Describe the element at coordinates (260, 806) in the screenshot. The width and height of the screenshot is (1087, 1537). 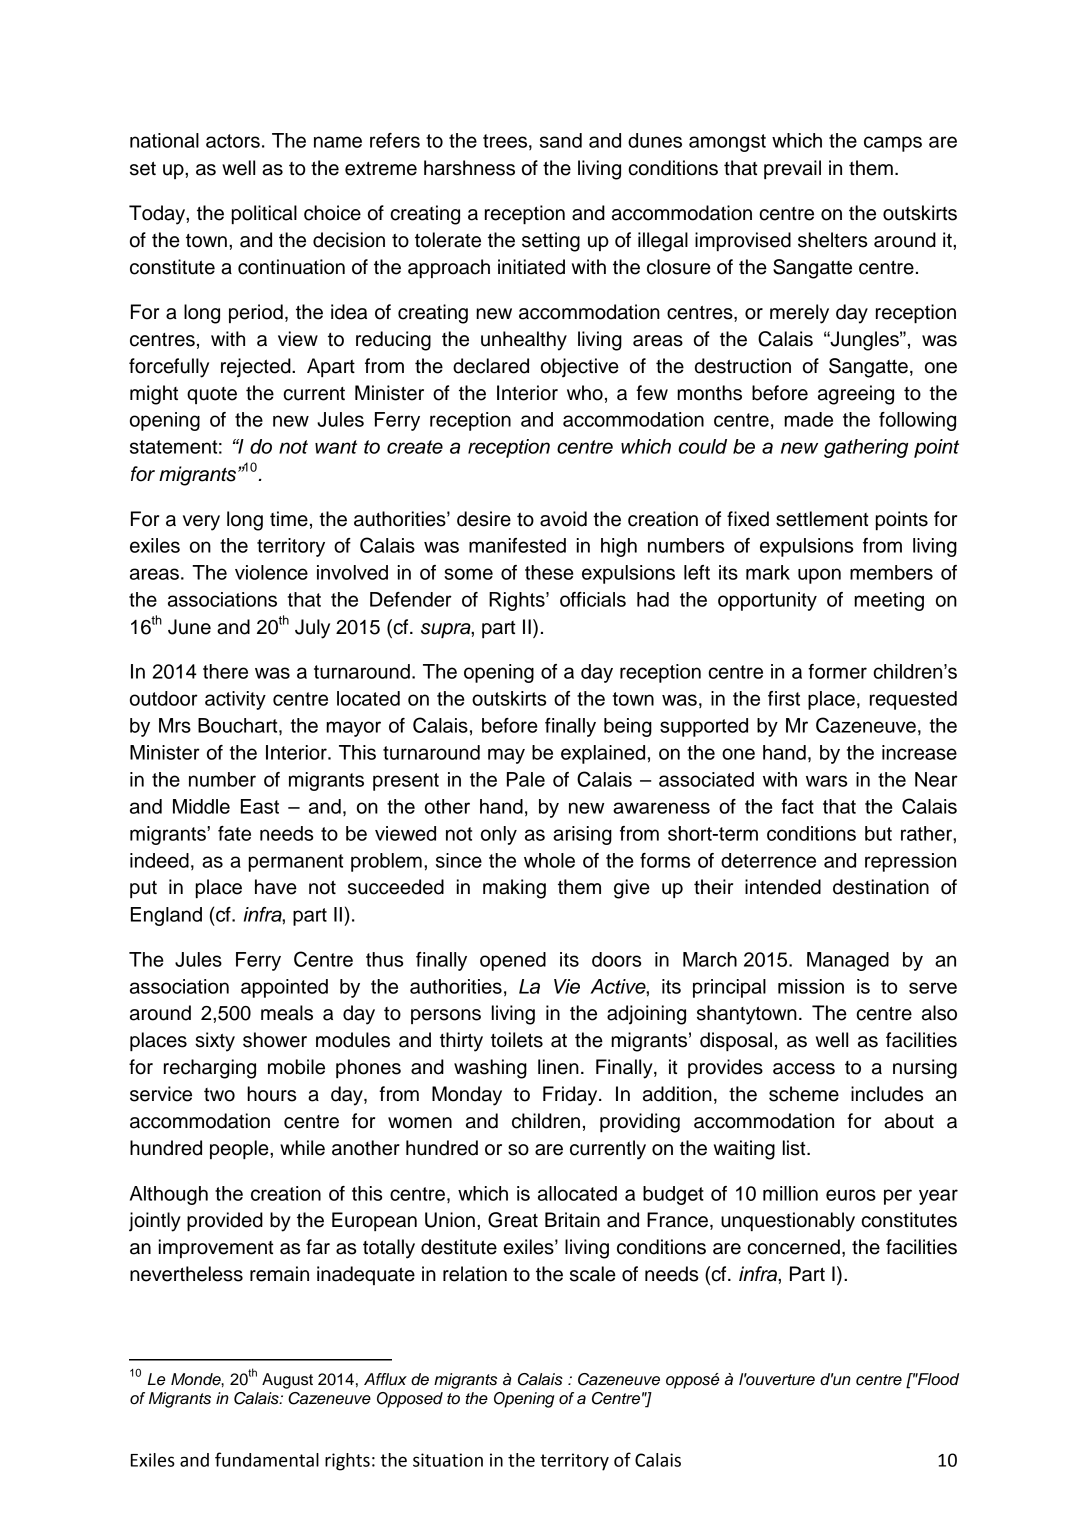
I see `East` at that location.
